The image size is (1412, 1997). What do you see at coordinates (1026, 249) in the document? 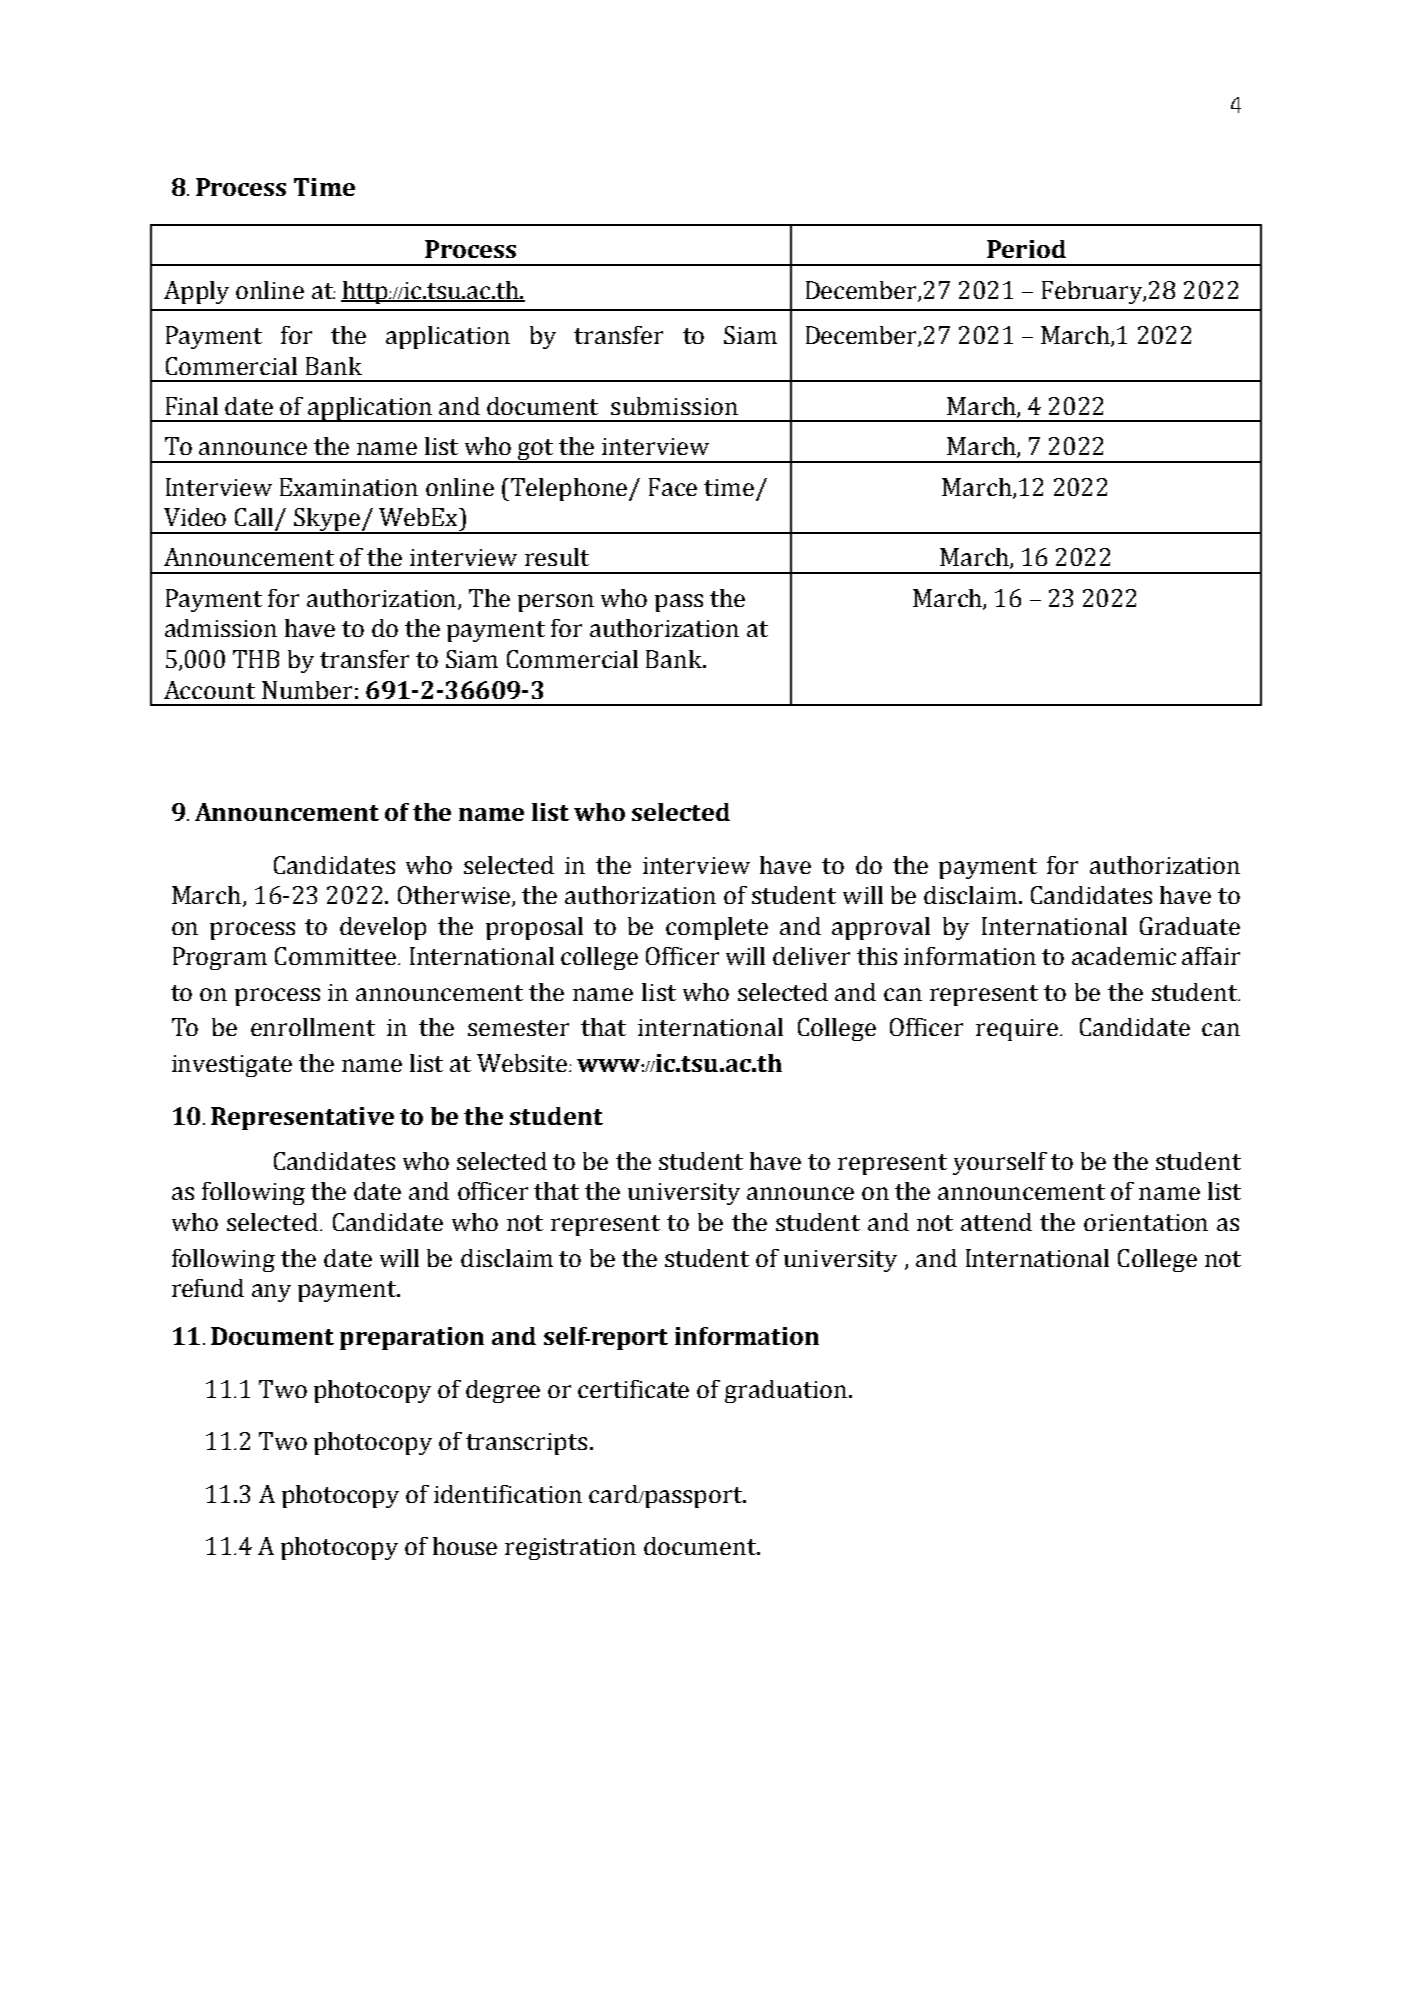
I see `Period` at bounding box center [1026, 249].
